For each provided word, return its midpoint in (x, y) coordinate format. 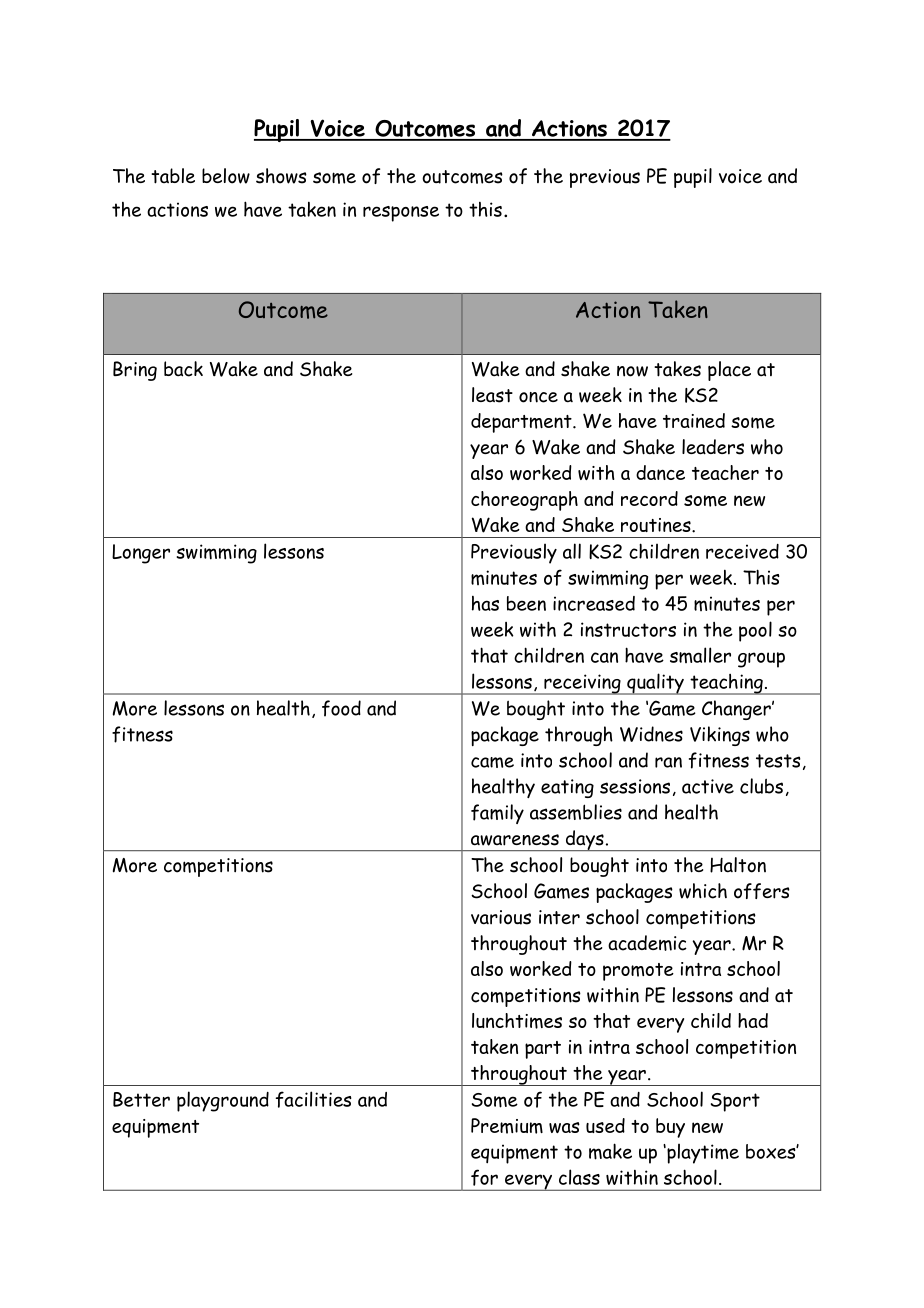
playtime (702, 1153)
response (401, 214)
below (226, 176)
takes (677, 369)
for (484, 1177)
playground (223, 1101)
